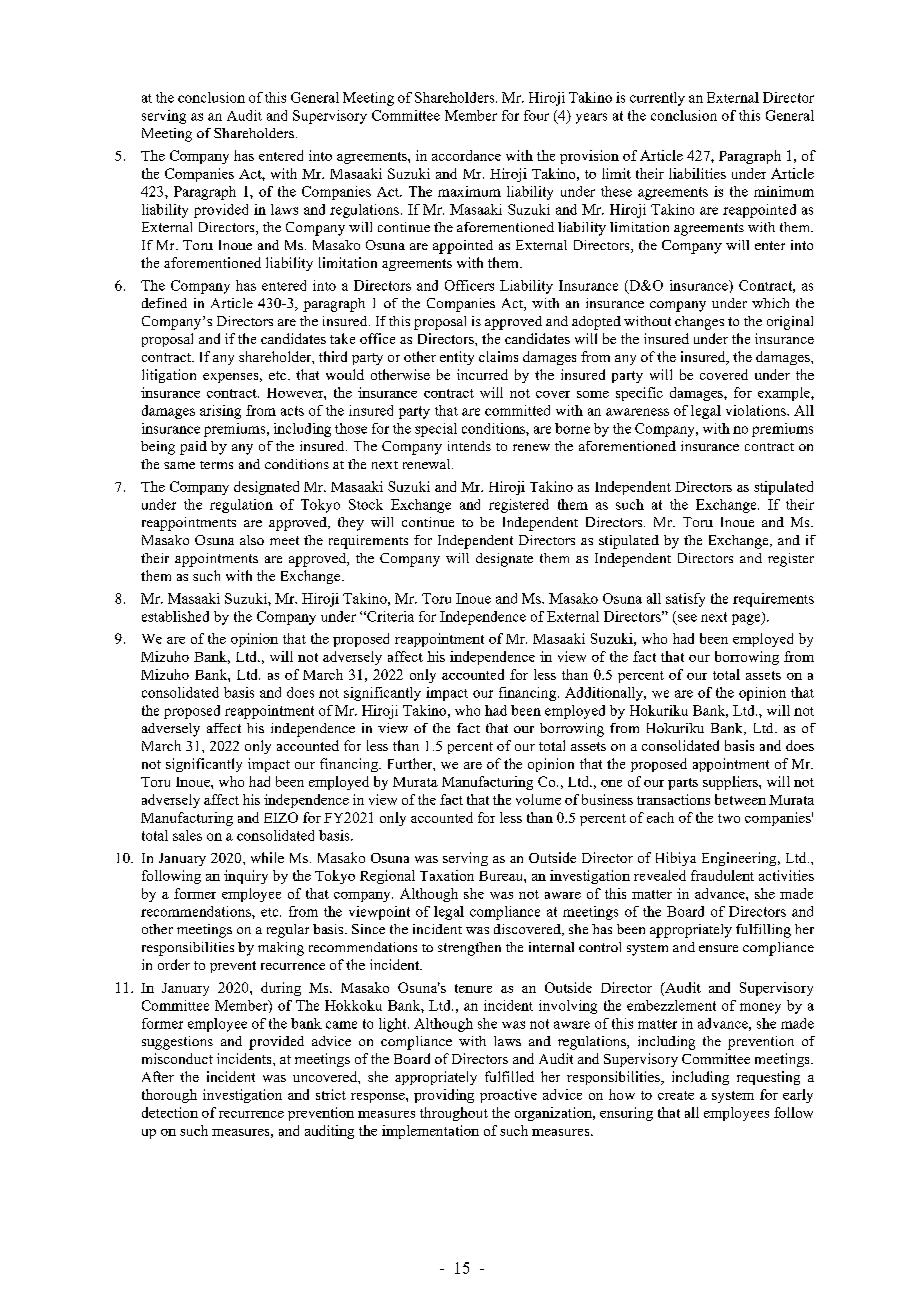  Describe the element at coordinates (175, 616) in the screenshot. I see `established` at that location.
